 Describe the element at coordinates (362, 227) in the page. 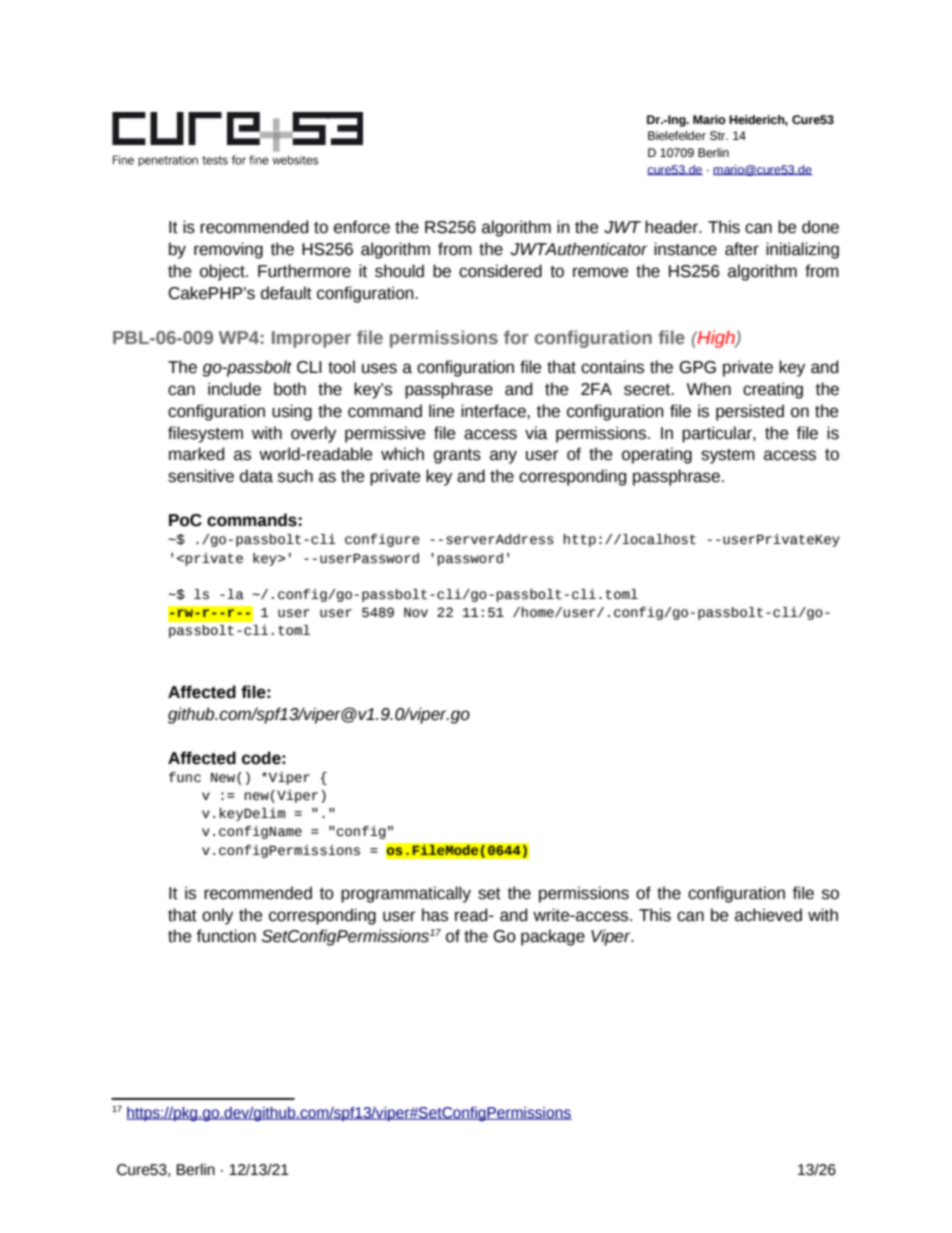

I see `enforce` at that location.
